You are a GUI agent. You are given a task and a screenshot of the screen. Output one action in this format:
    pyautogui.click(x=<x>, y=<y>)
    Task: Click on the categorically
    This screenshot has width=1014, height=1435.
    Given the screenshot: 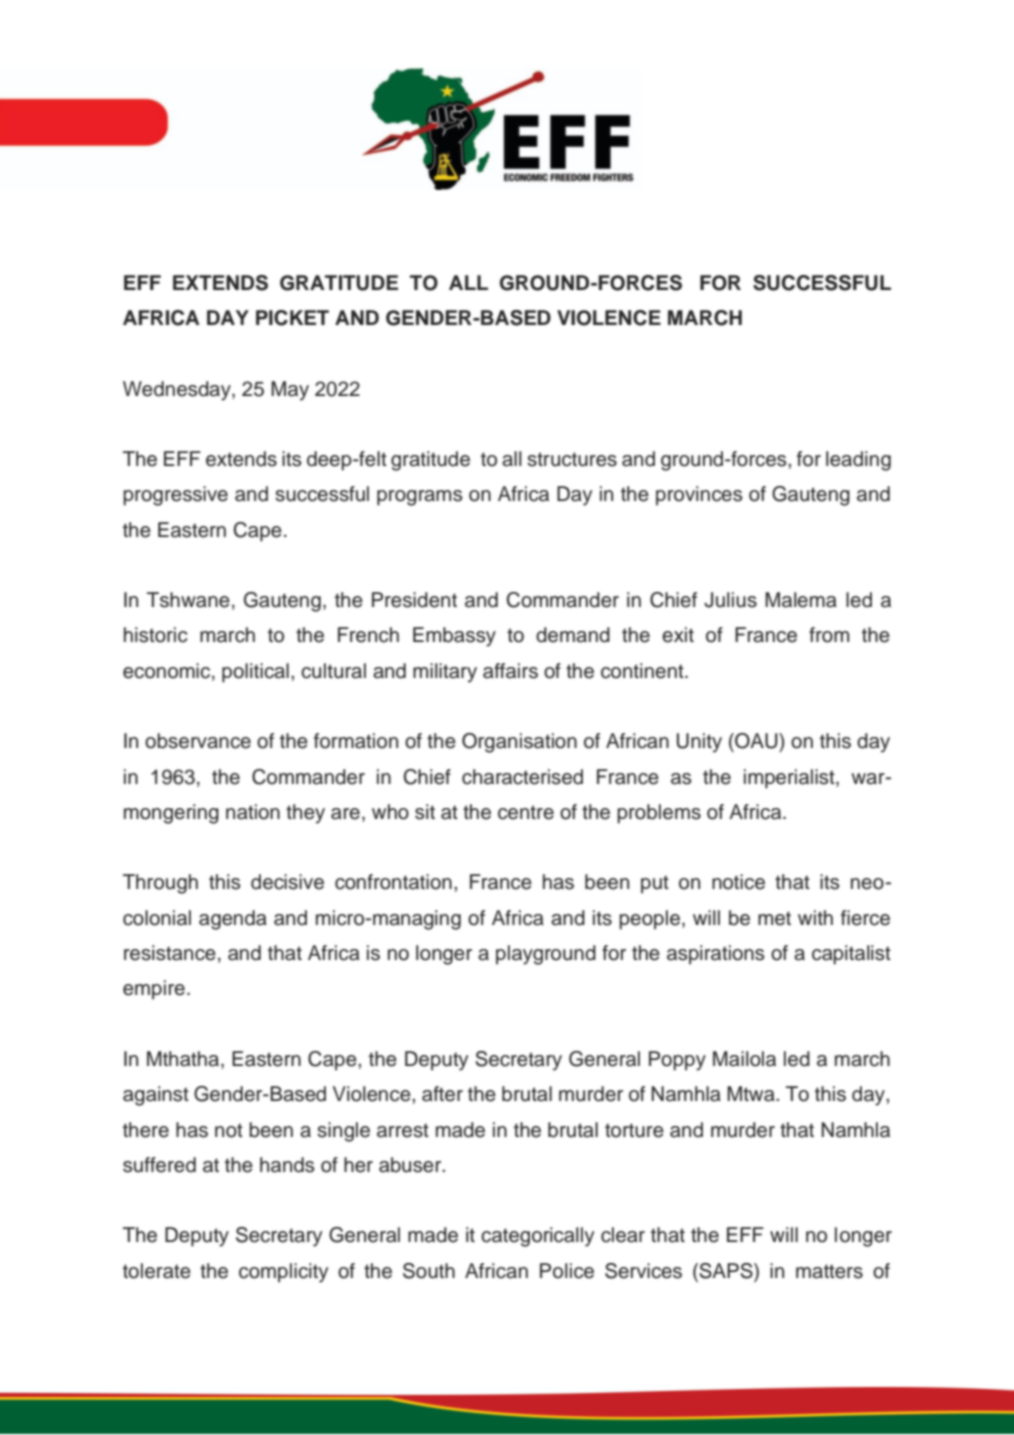 What is the action you would take?
    pyautogui.click(x=537, y=1237)
